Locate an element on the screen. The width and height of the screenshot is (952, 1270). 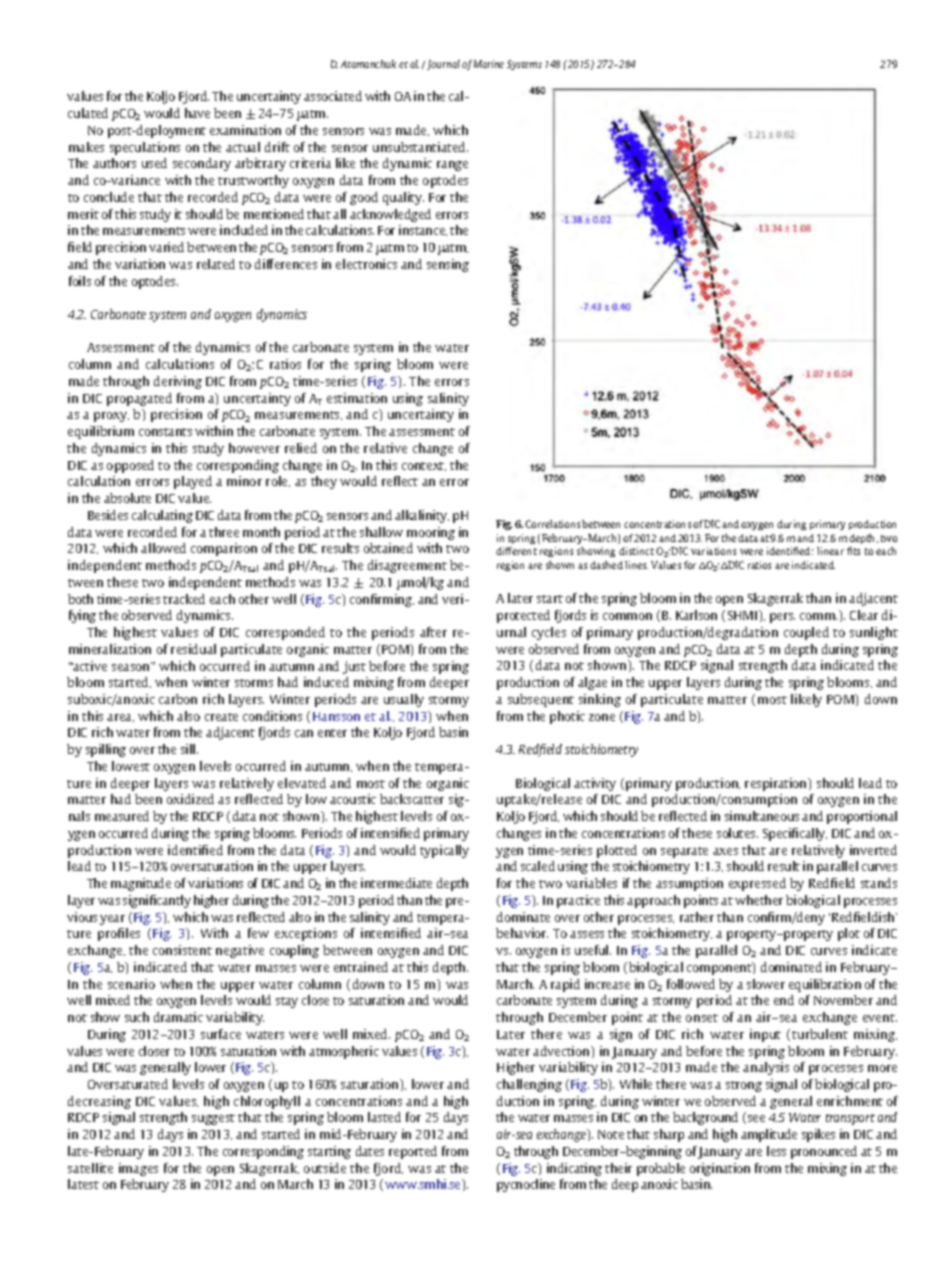
have is located at coordinates (197, 113).
